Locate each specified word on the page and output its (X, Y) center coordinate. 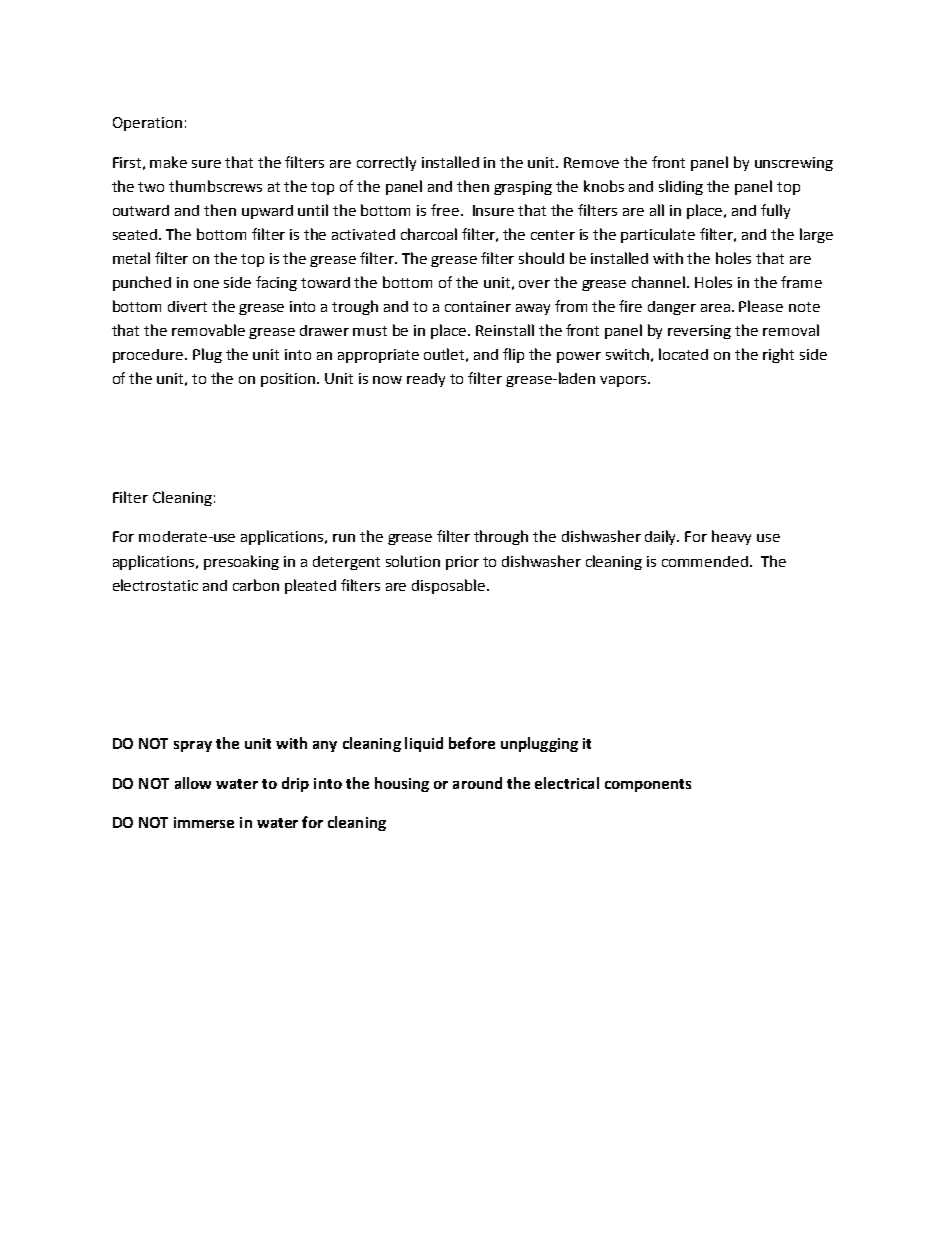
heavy (731, 537)
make (168, 162)
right (778, 355)
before (472, 743)
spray (193, 746)
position (289, 380)
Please (761, 306)
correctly (386, 163)
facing (276, 283)
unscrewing (794, 164)
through (501, 537)
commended (705, 561)
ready (426, 380)
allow (193, 783)
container (478, 306)
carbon (256, 585)
